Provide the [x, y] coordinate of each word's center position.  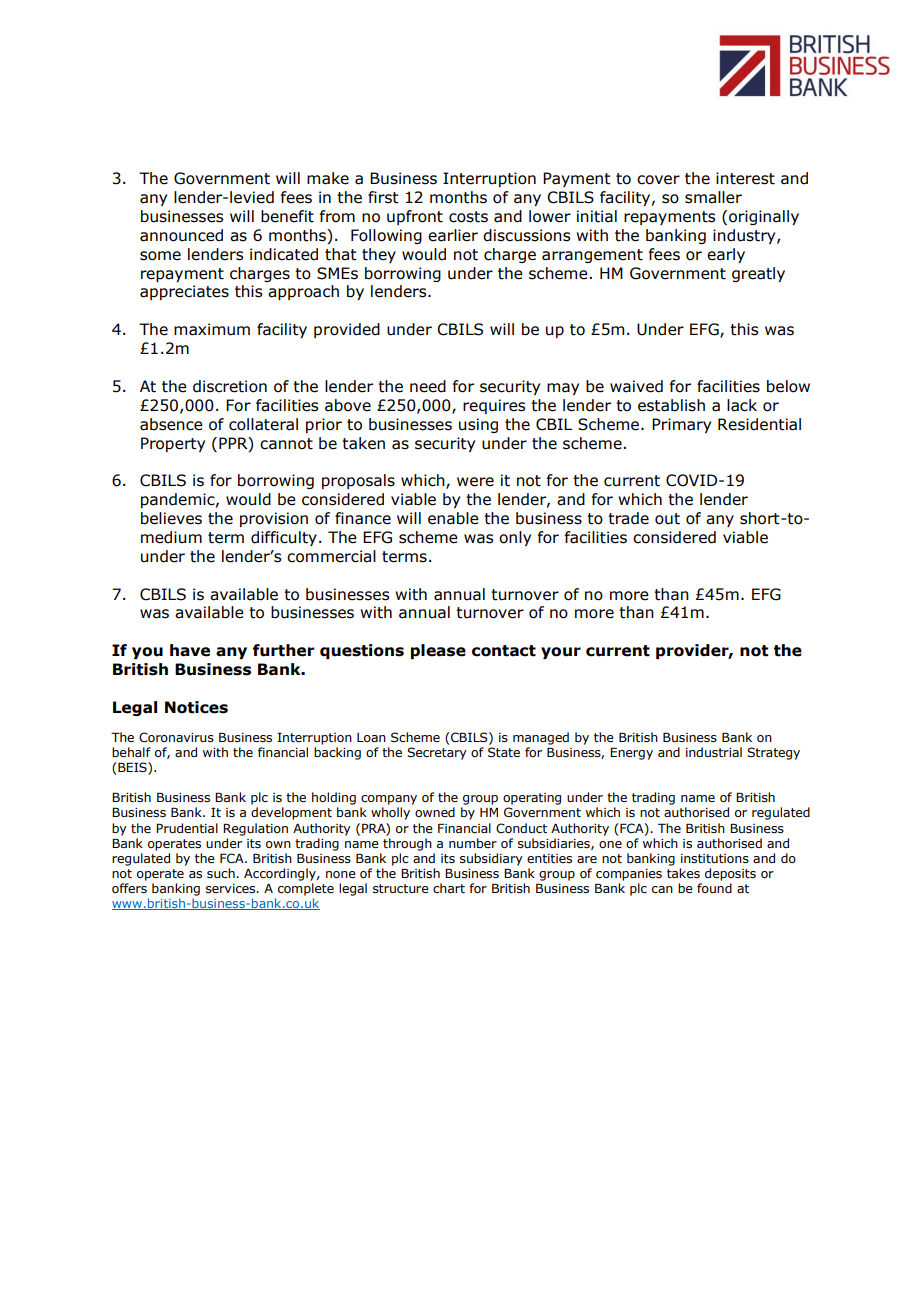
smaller [713, 197]
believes [171, 518]
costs [468, 217]
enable [453, 518]
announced [181, 235]
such [222, 873]
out [667, 519]
